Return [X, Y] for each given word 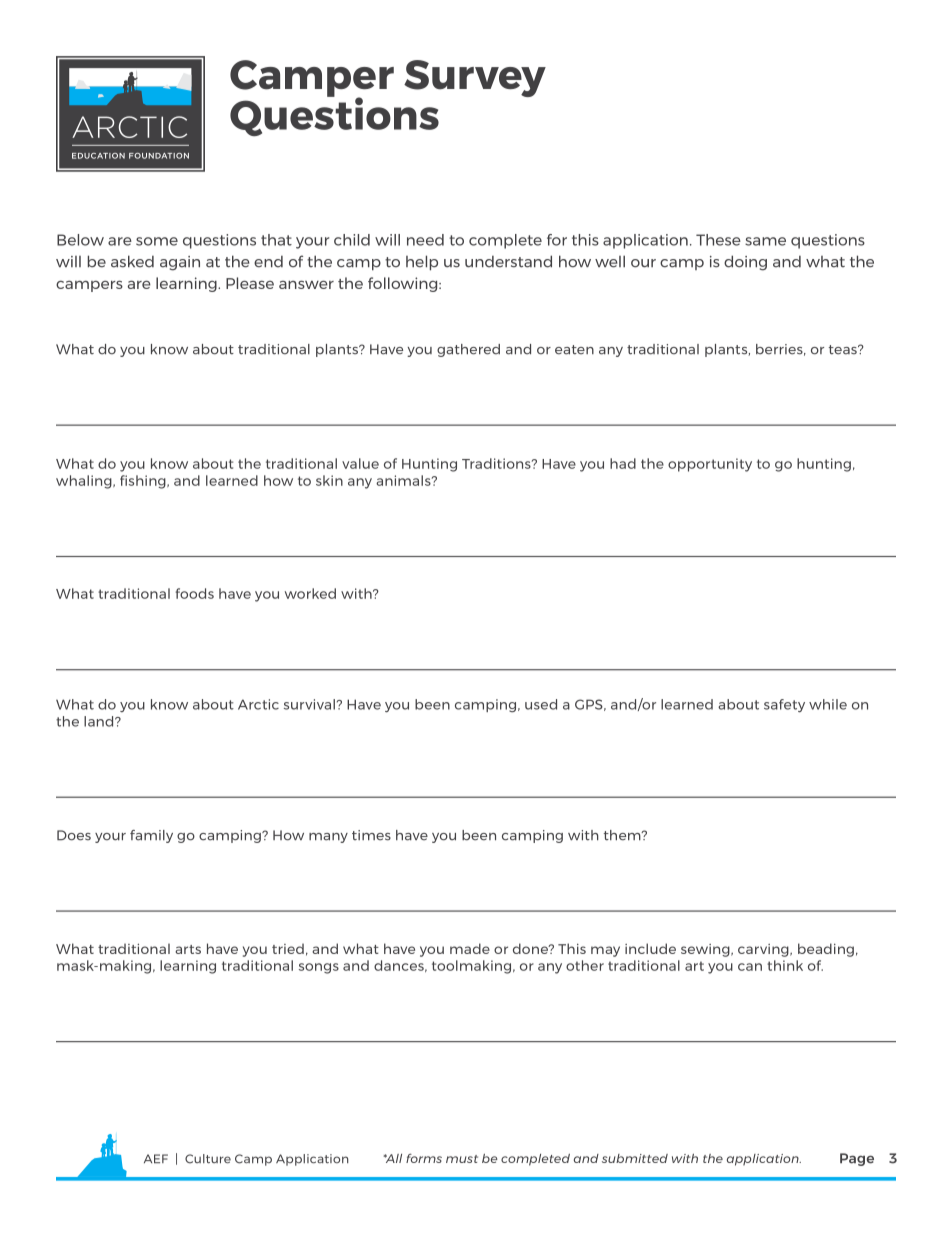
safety [784, 705]
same [765, 241]
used [541, 704]
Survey [475, 78]
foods [195, 593]
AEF [156, 1158]
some [157, 241]
